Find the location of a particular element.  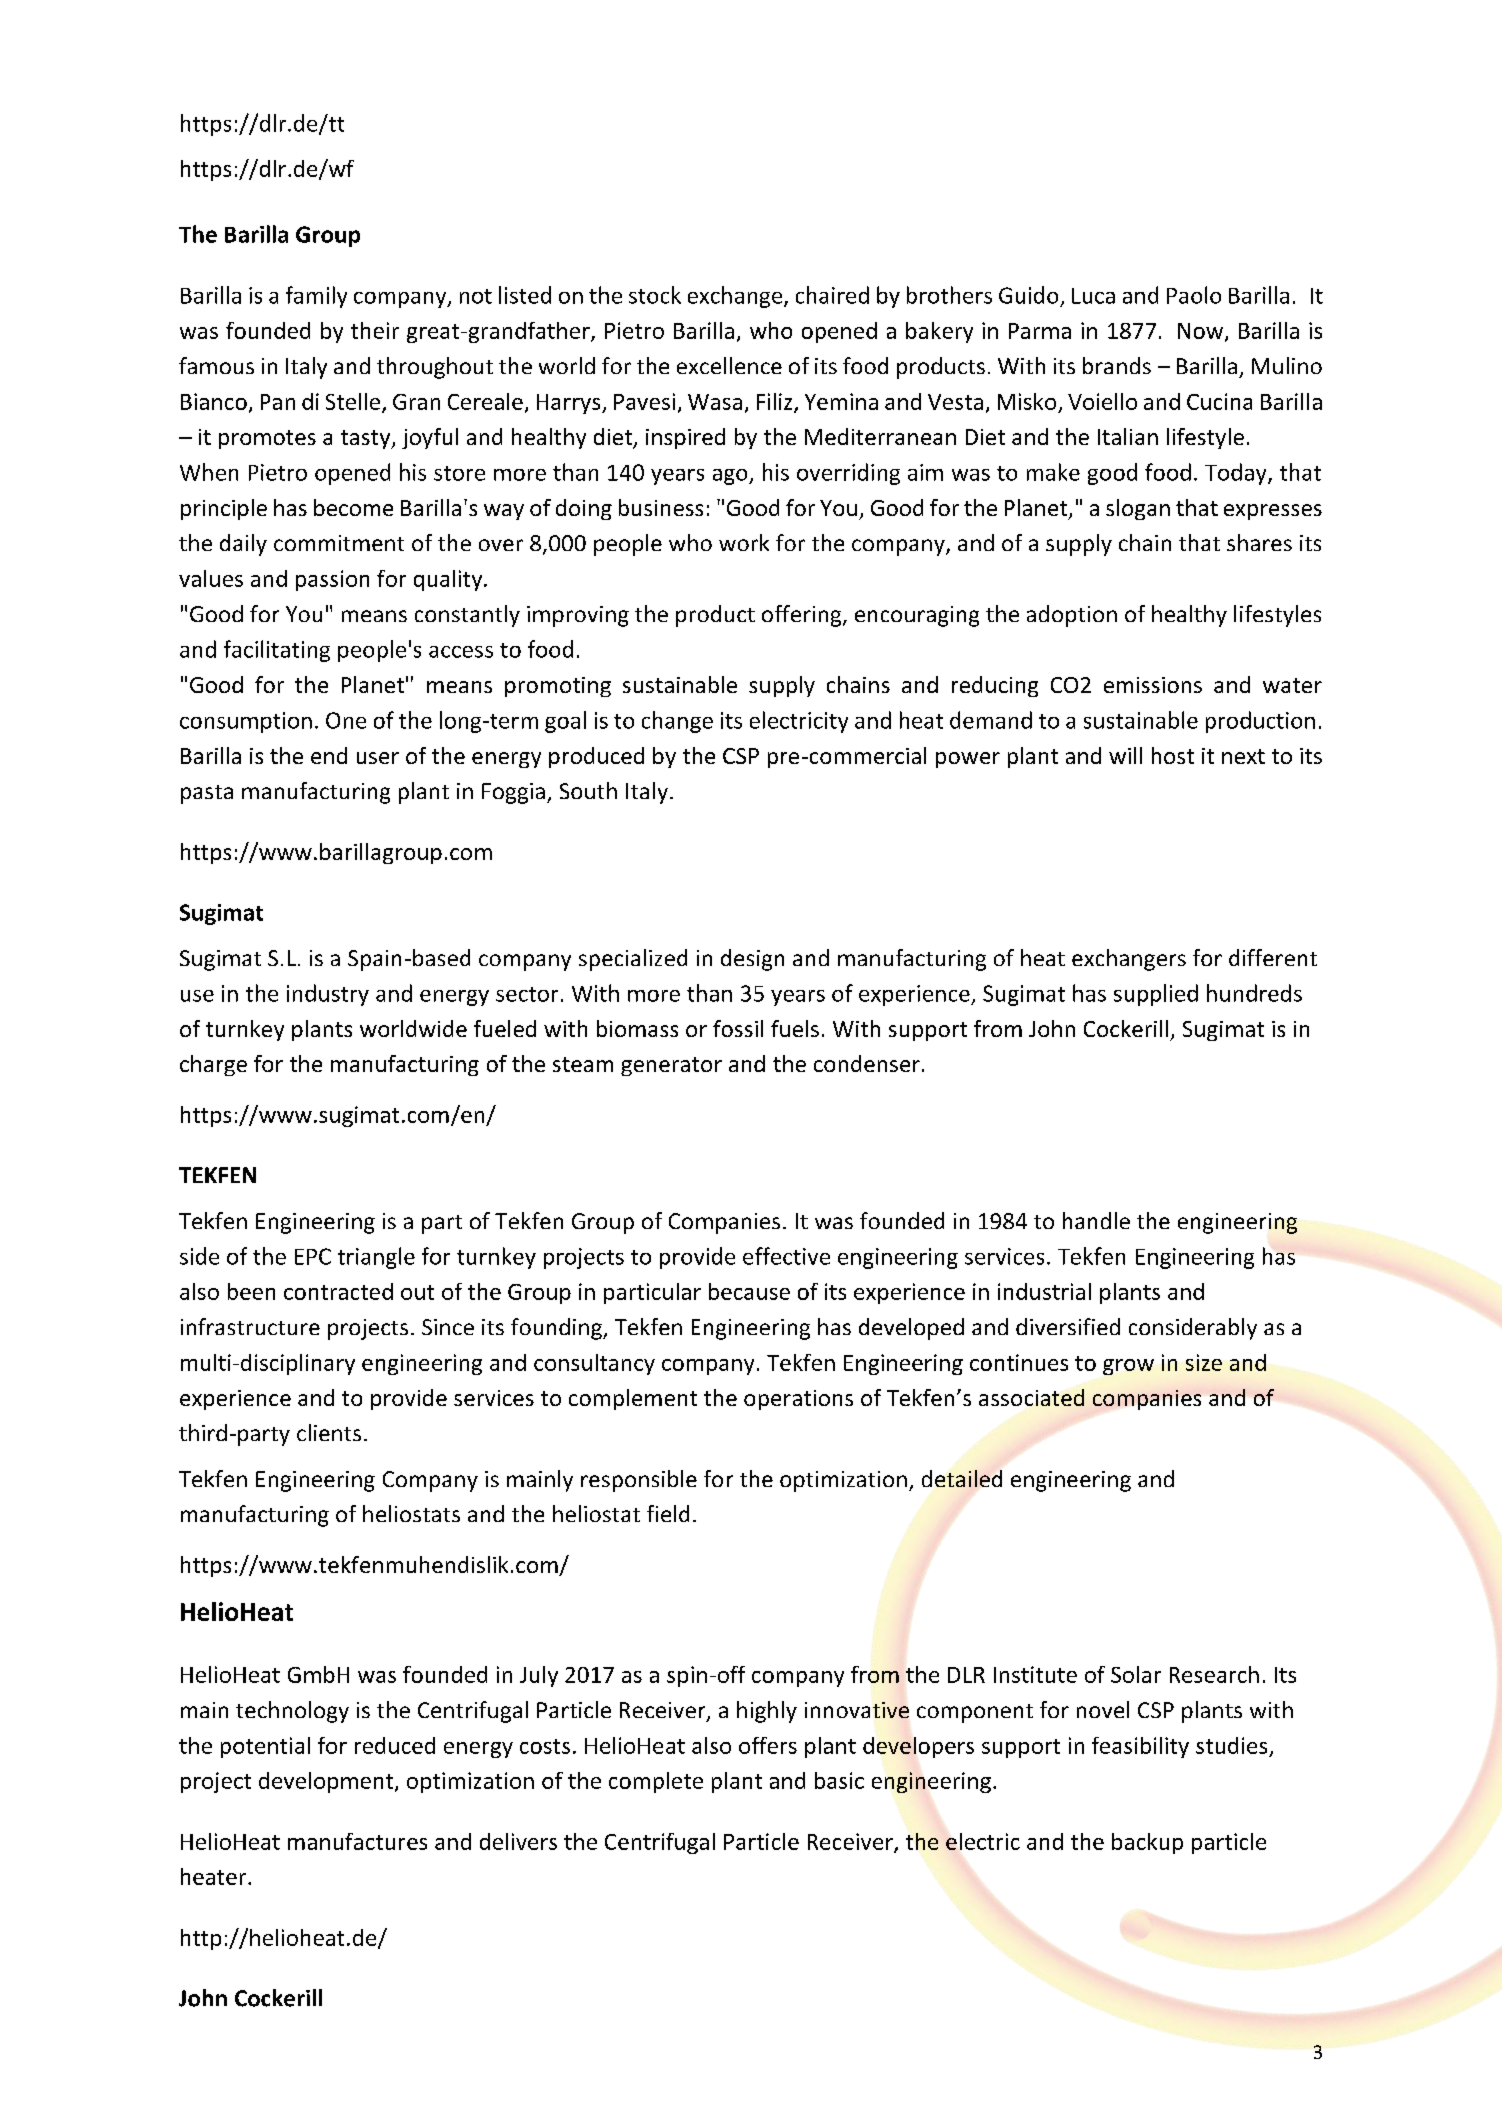

excellence is located at coordinates (729, 365).
